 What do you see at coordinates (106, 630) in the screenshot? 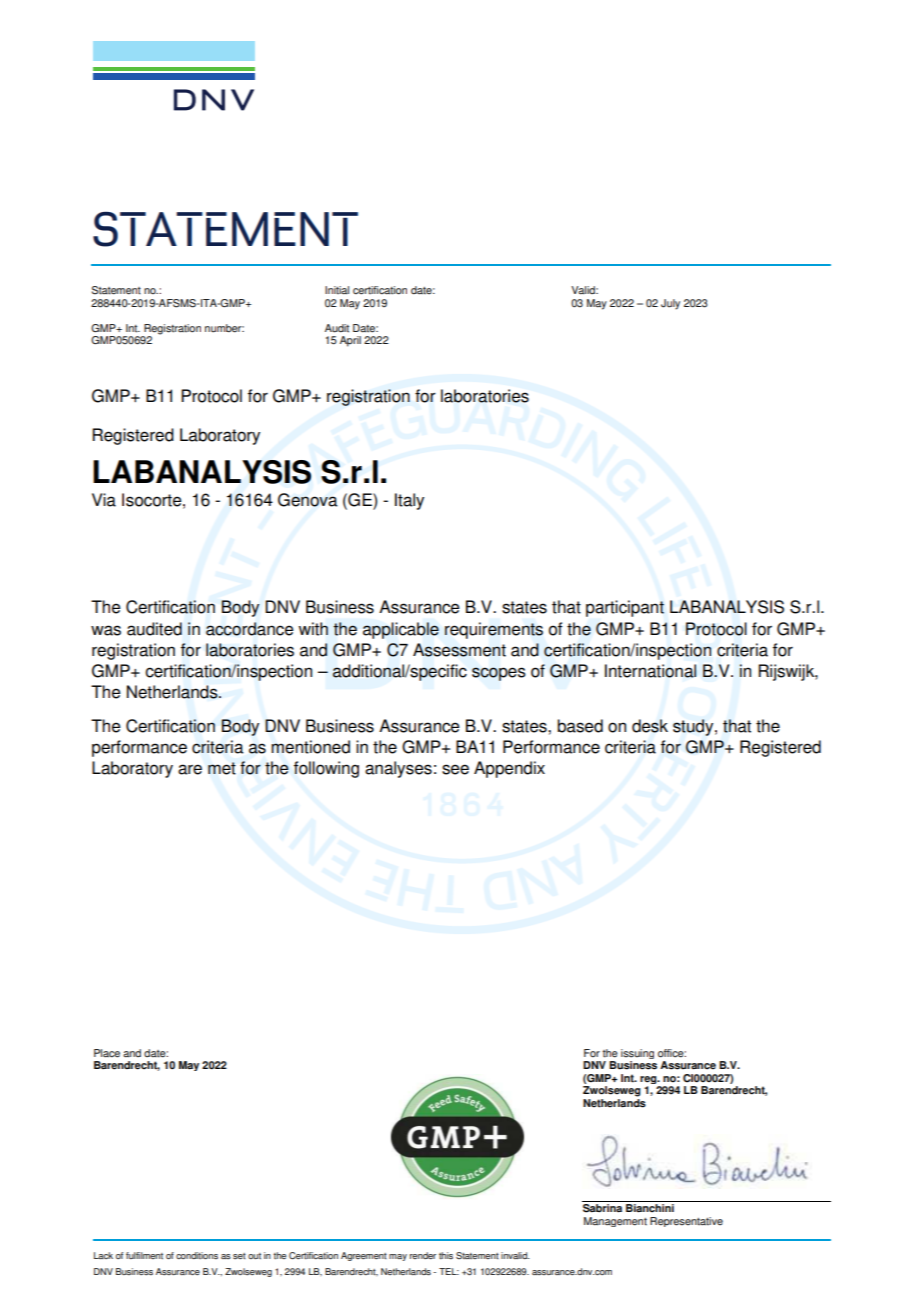
I see `was` at bounding box center [106, 630].
